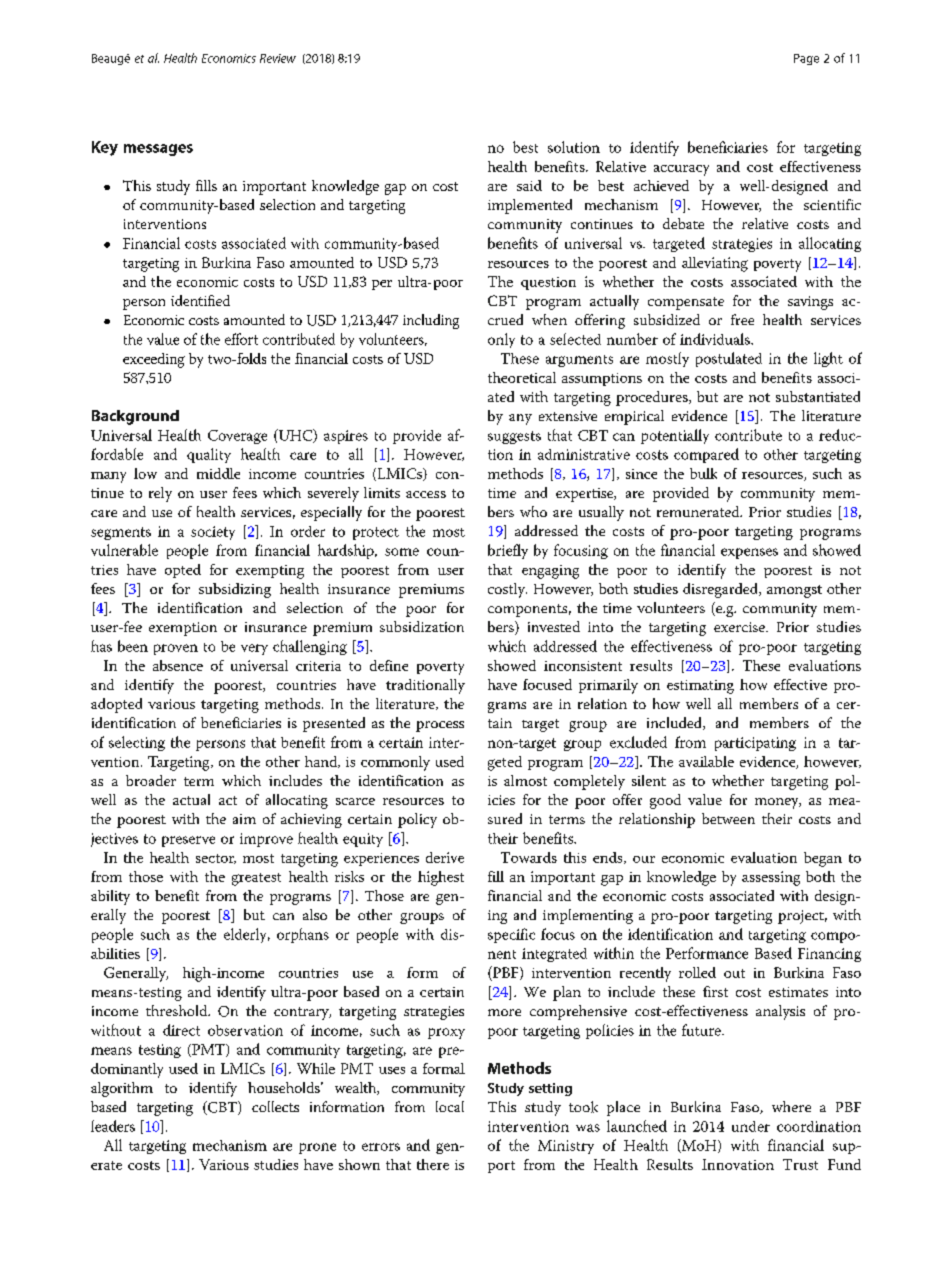  Describe the element at coordinates (740, 627) in the document. I see `exercise` at that location.
